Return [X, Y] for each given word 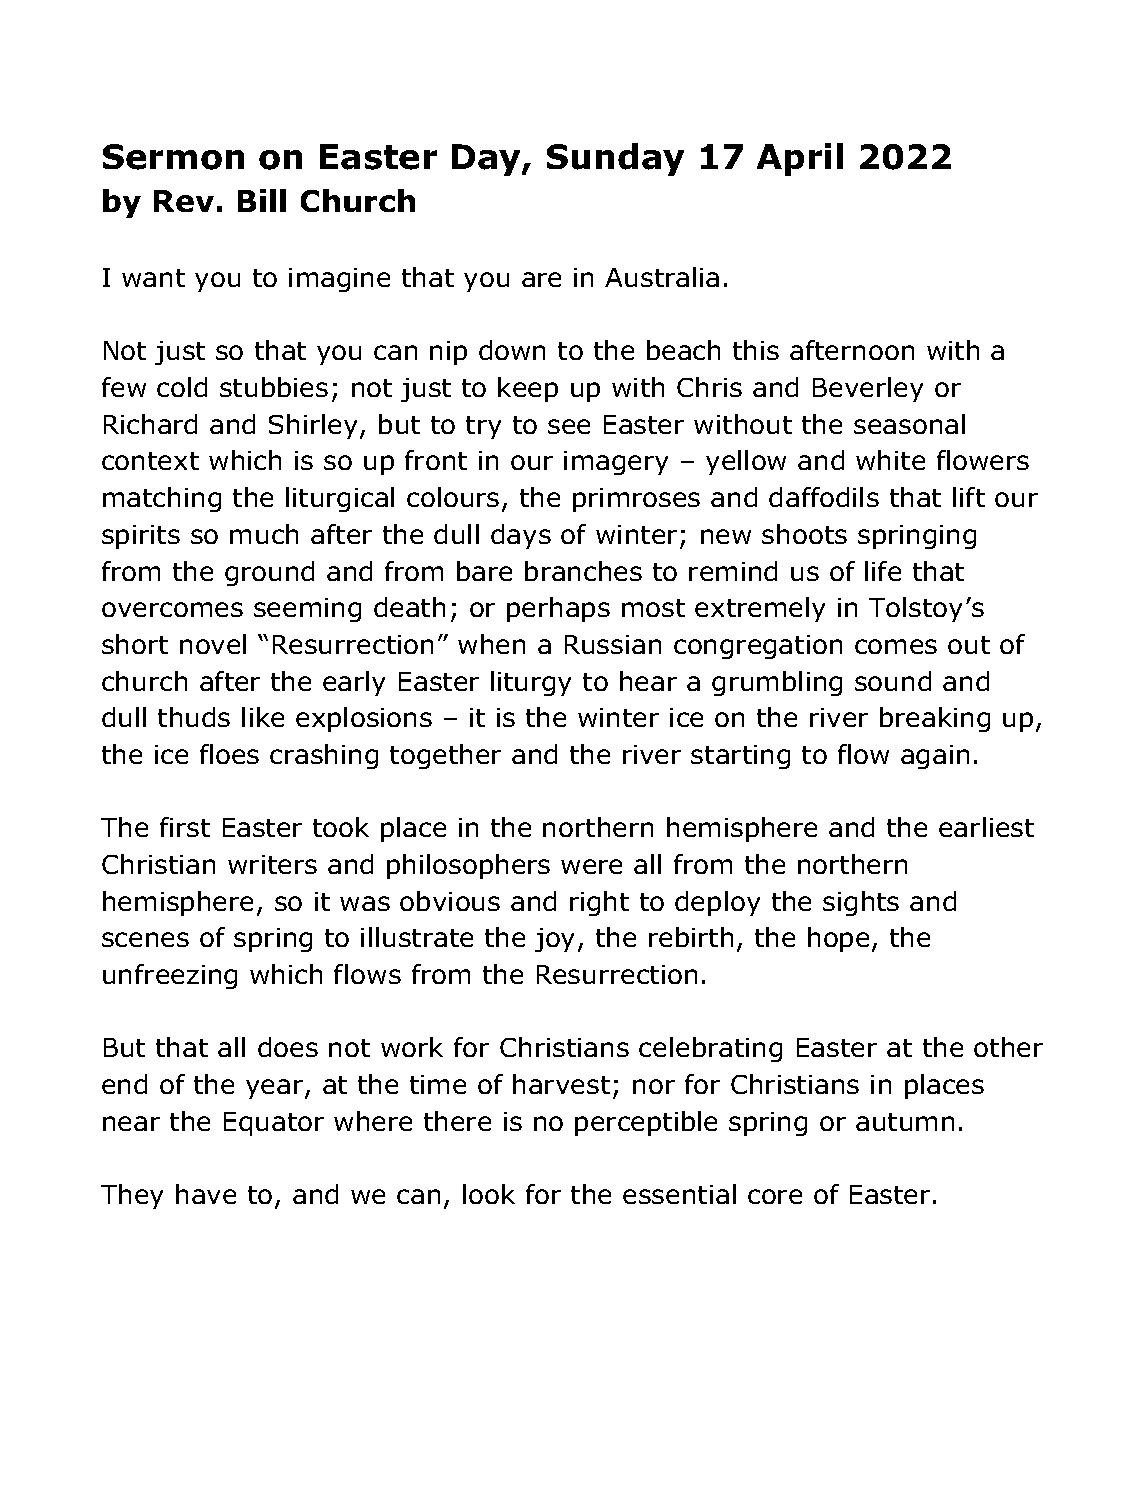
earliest [986, 827]
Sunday [615, 159]
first [185, 827]
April [800, 159]
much [264, 534]
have [206, 1194]
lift [969, 497]
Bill [262, 200]
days [521, 536]
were [591, 866]
